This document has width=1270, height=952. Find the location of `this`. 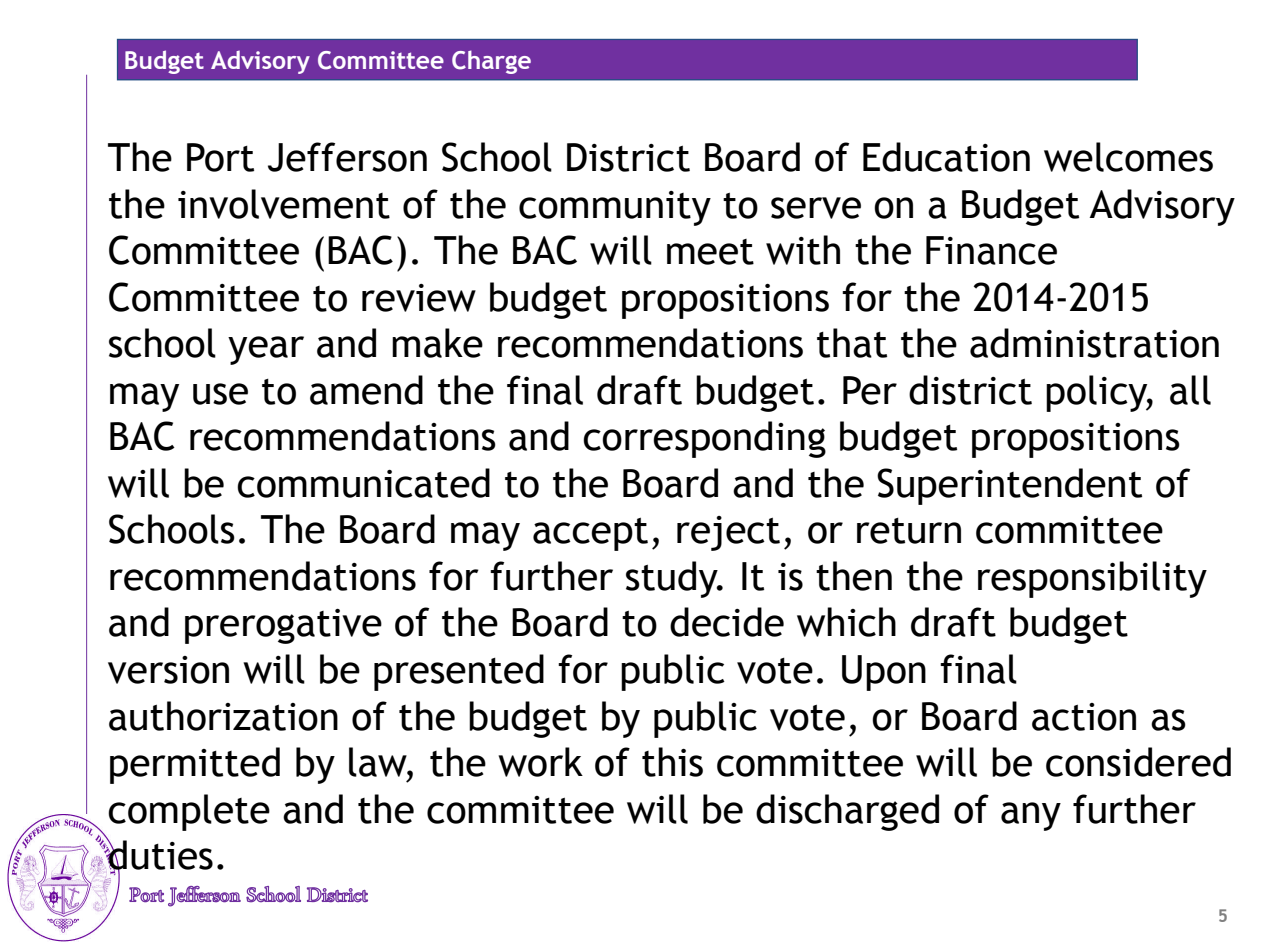

this is located at coordinates (672, 762).
